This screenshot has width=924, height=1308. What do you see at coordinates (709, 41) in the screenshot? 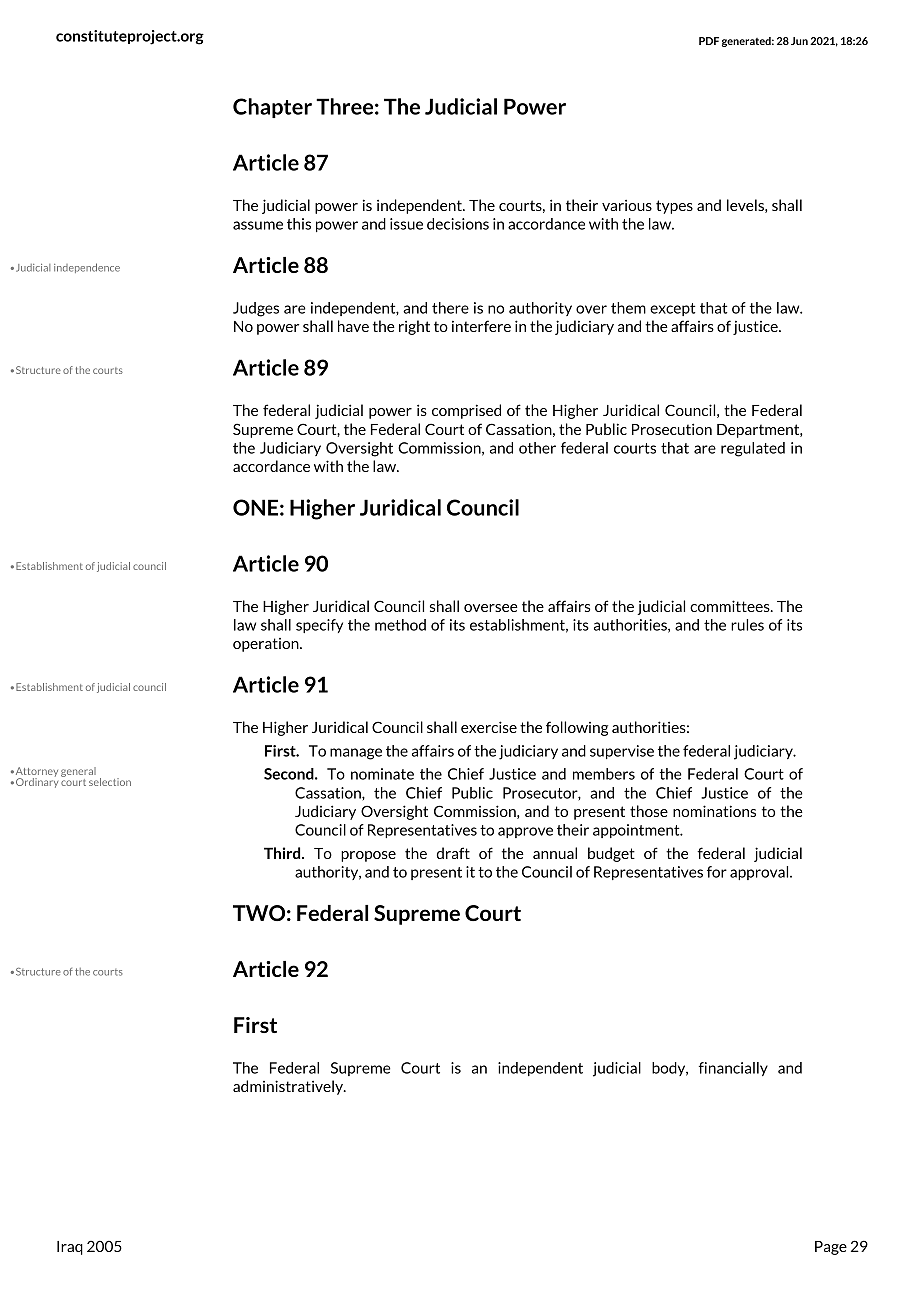
I see `PDF` at bounding box center [709, 41].
